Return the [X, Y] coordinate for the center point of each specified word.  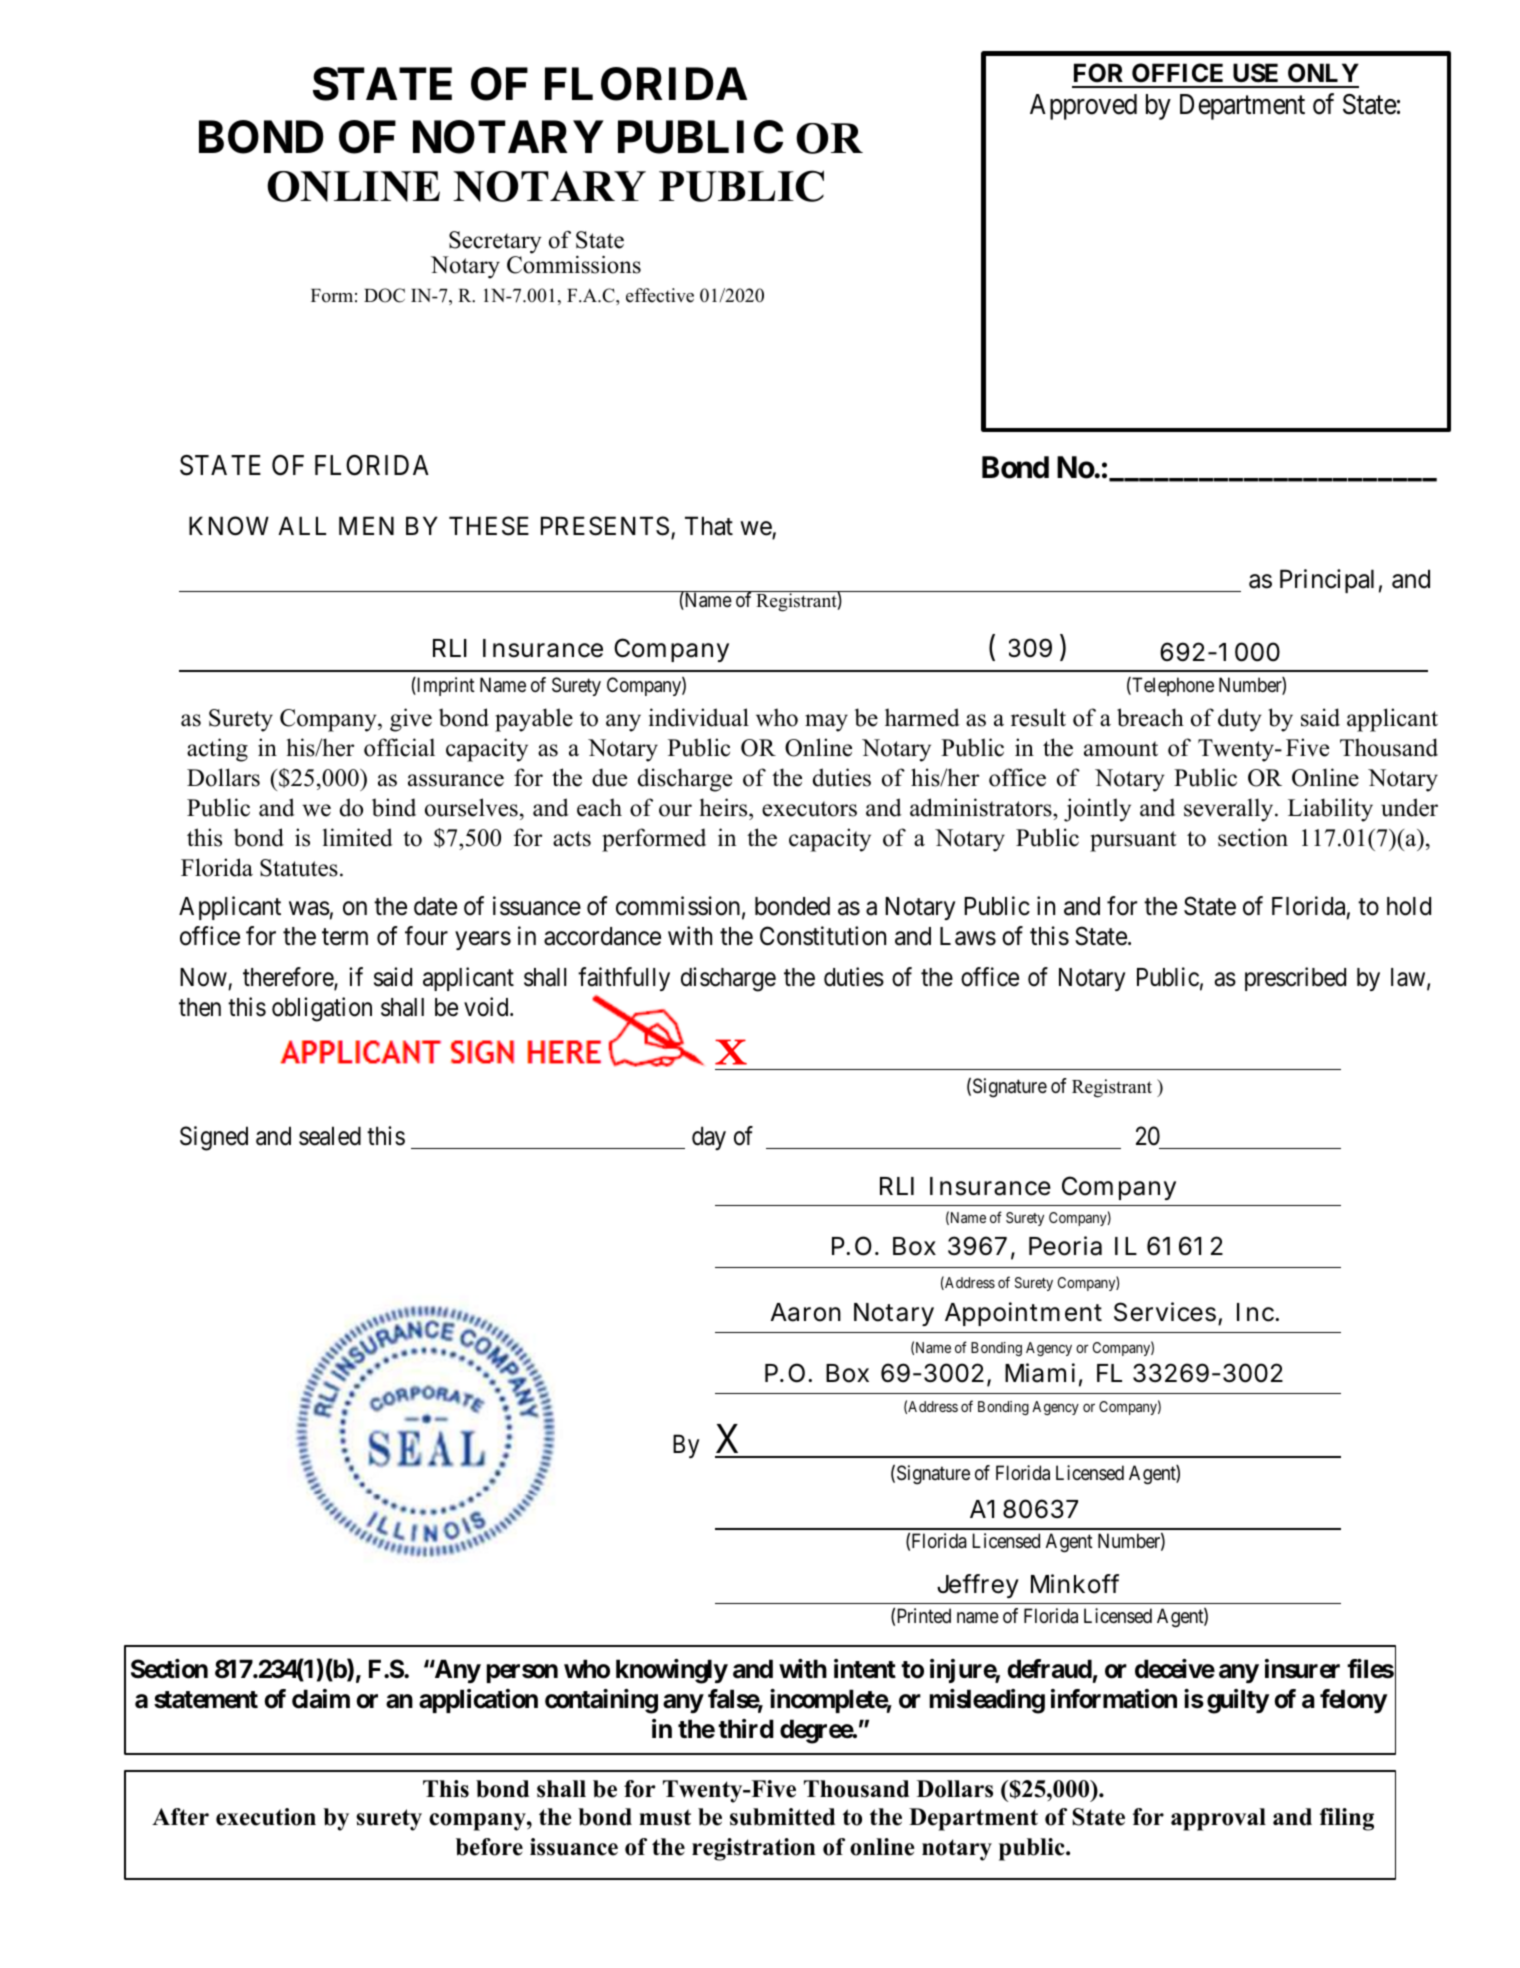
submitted [782, 1817]
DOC [384, 295]
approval [1218, 1819]
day [709, 1138]
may [826, 723]
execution [266, 1817]
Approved [1083, 107]
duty [1240, 720]
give [411, 720]
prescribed [1295, 979]
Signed [214, 1138]
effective [660, 295]
